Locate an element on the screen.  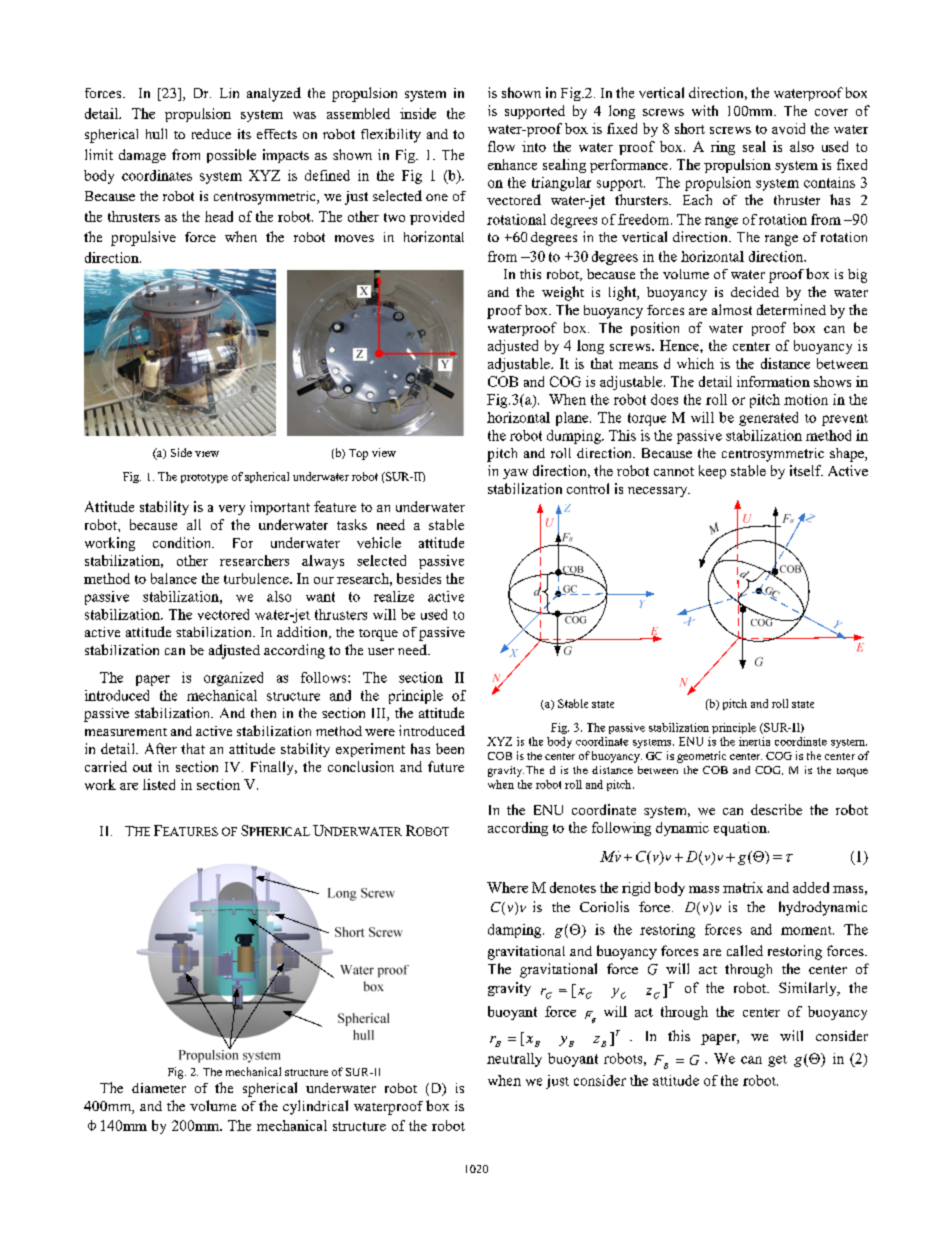
flow is located at coordinates (501, 146).
